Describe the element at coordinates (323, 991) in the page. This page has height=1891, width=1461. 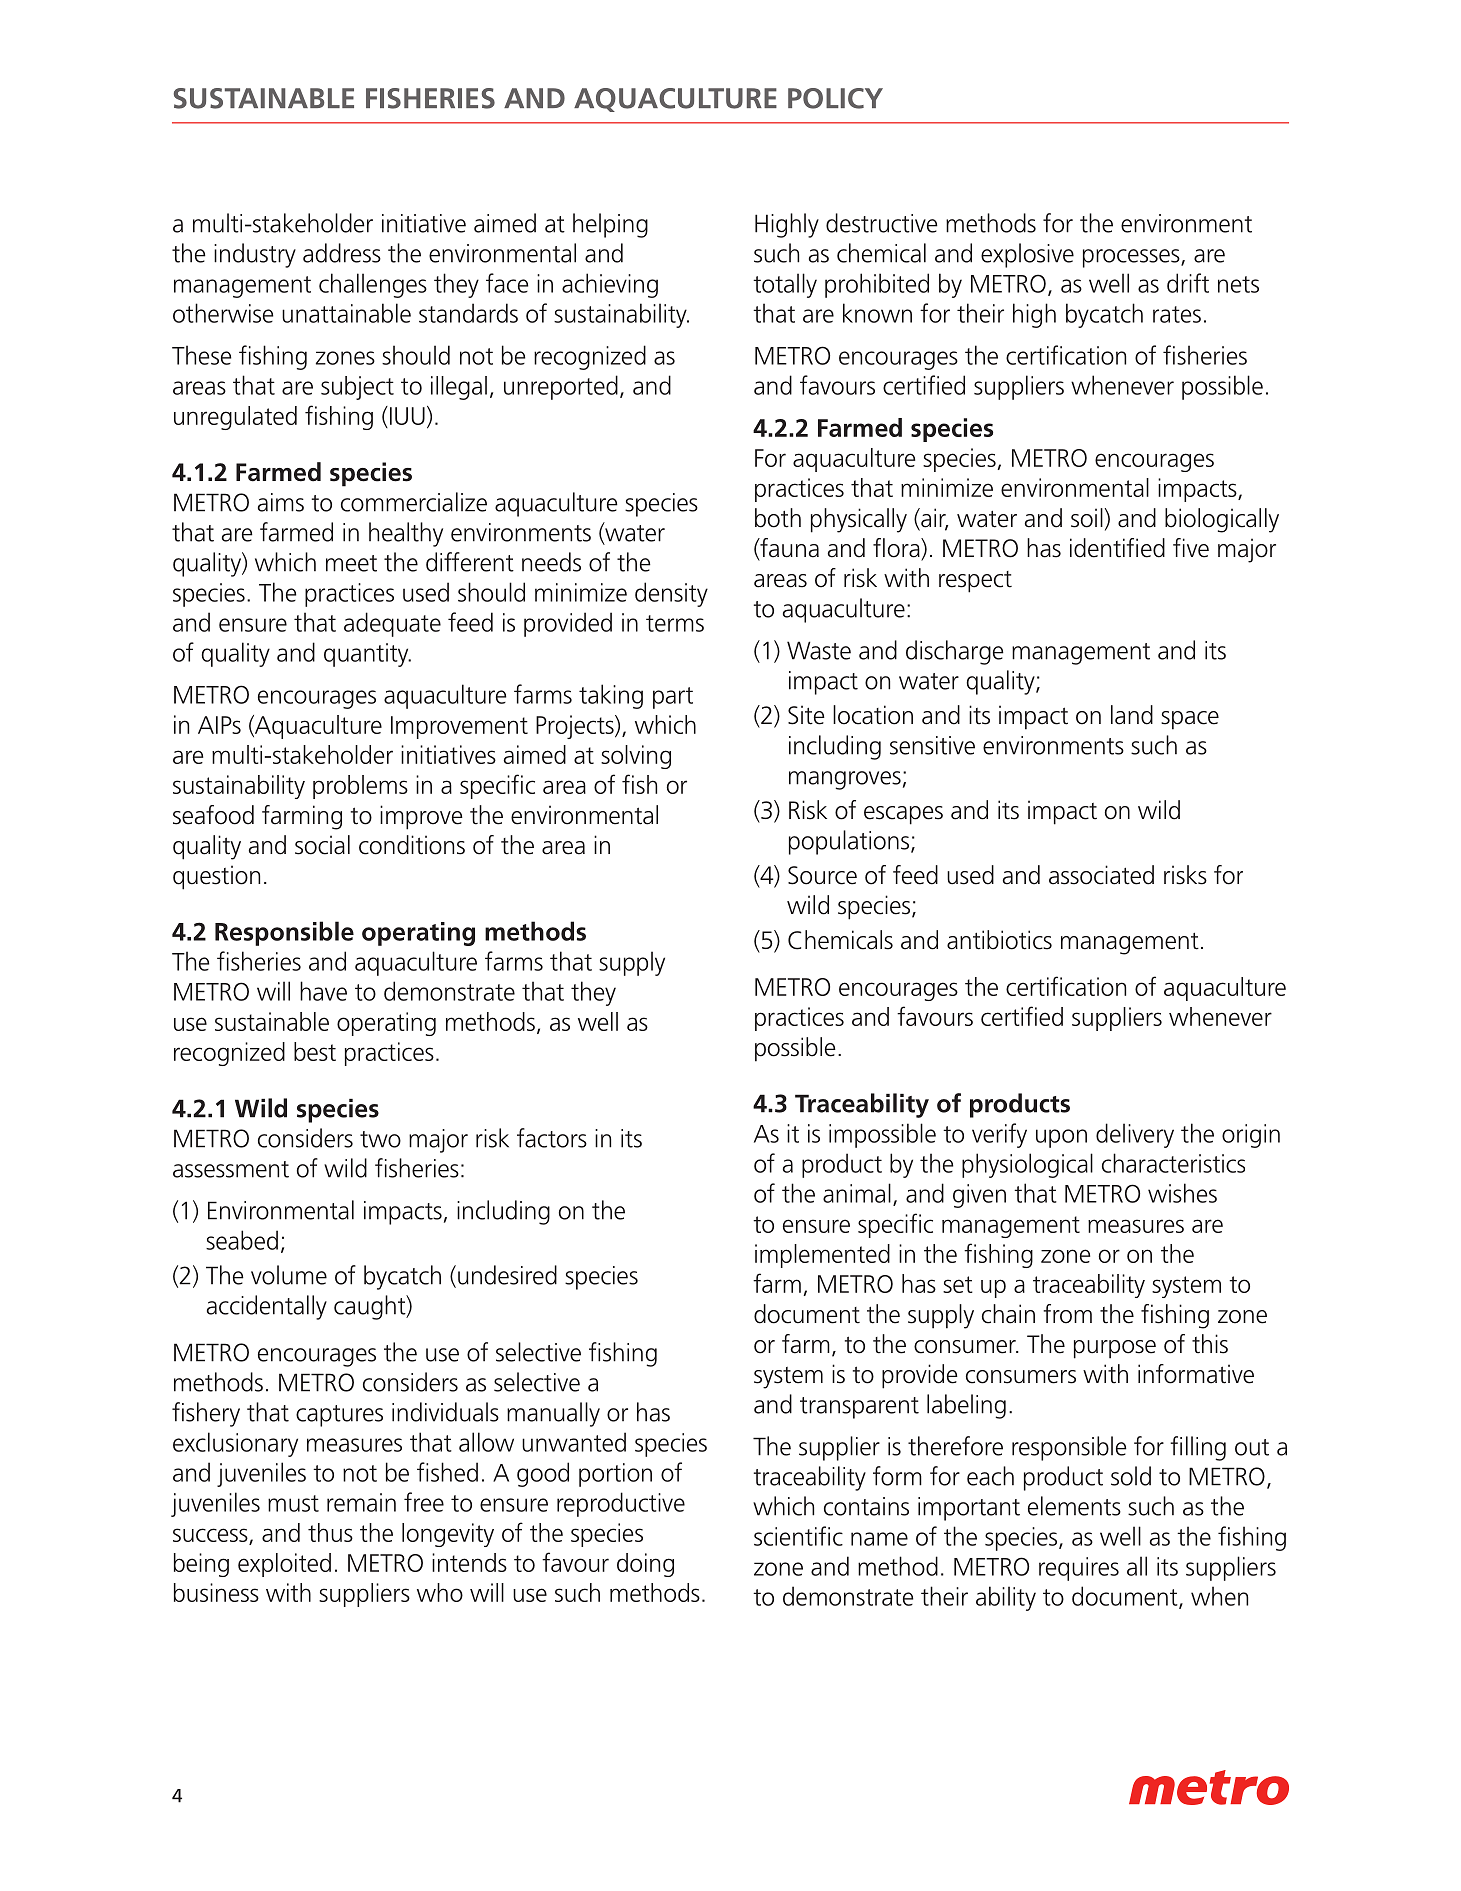
I see `have` at that location.
